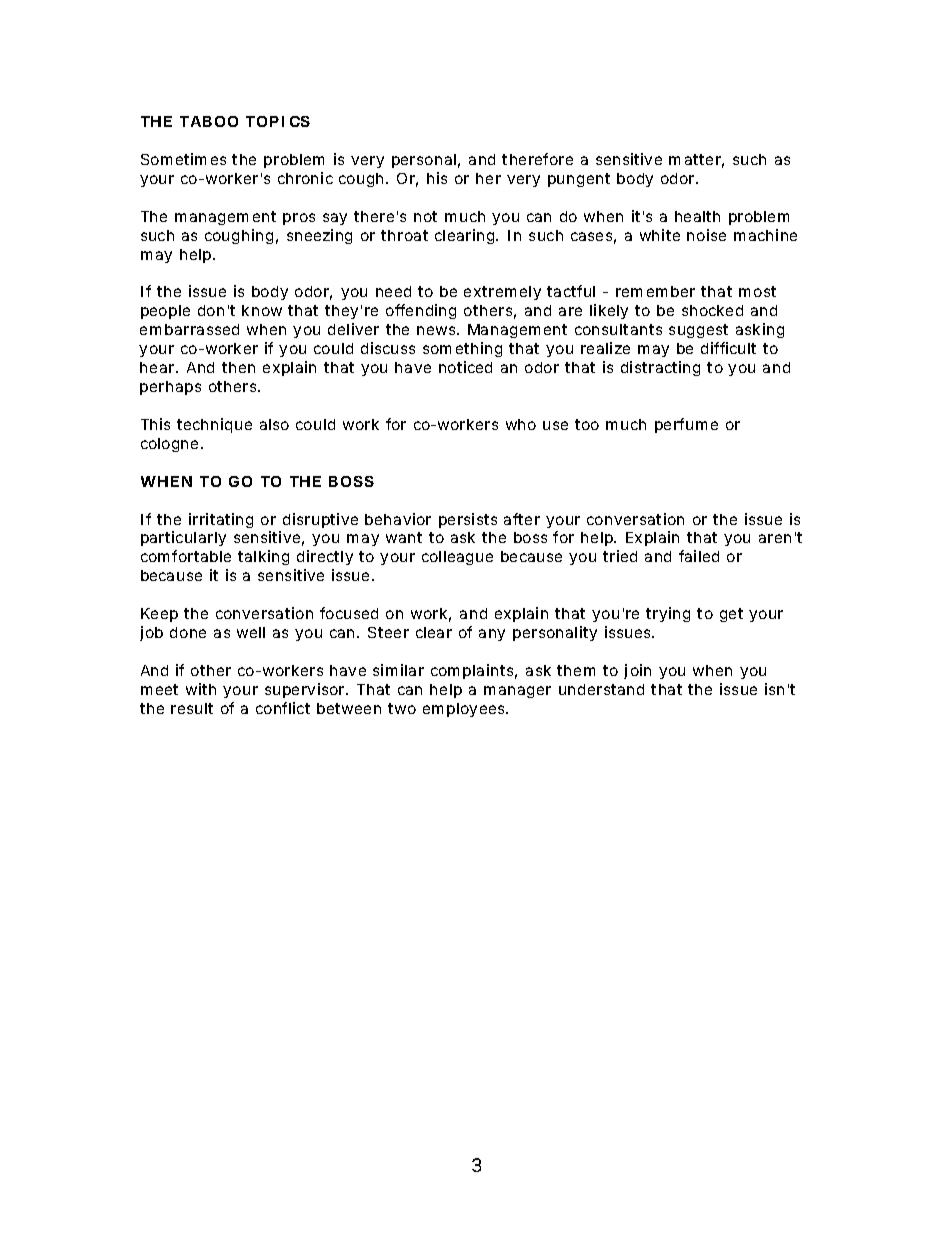 The width and height of the page is (952, 1233). I want to click on embarrassed, so click(189, 329).
